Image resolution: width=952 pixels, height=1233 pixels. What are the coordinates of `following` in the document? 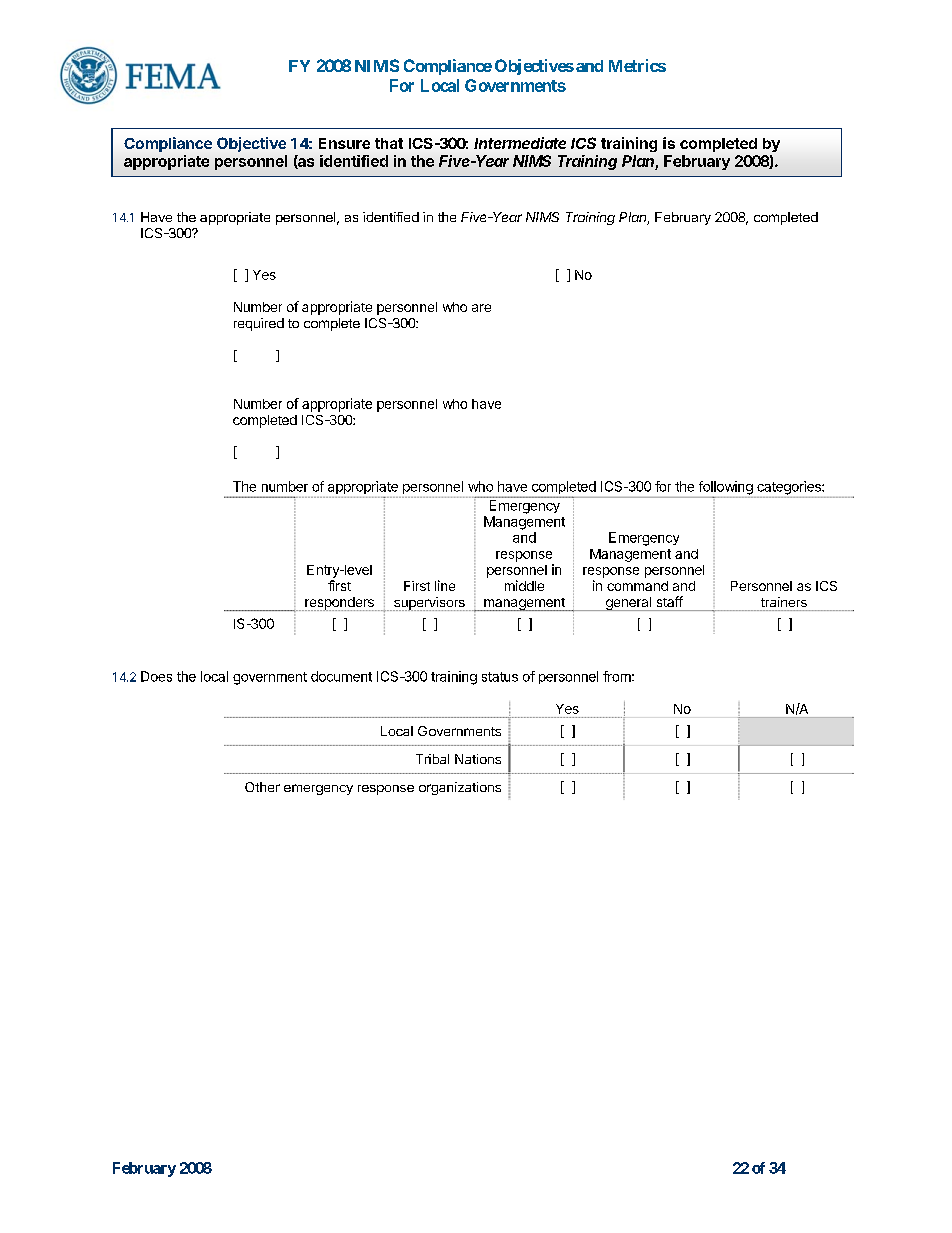 It's located at (726, 489).
